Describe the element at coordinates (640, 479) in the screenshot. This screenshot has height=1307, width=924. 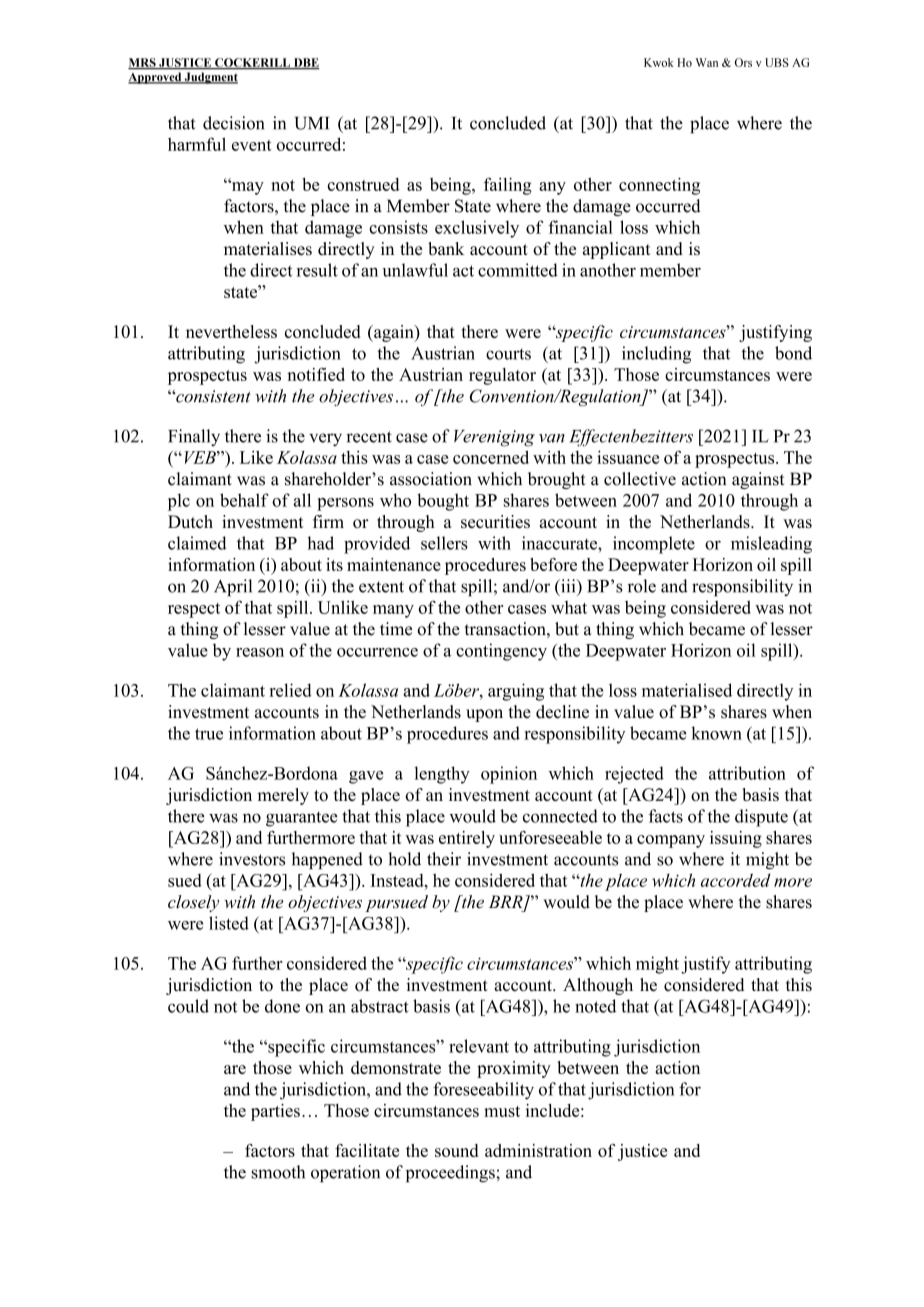
I see `collective` at that location.
